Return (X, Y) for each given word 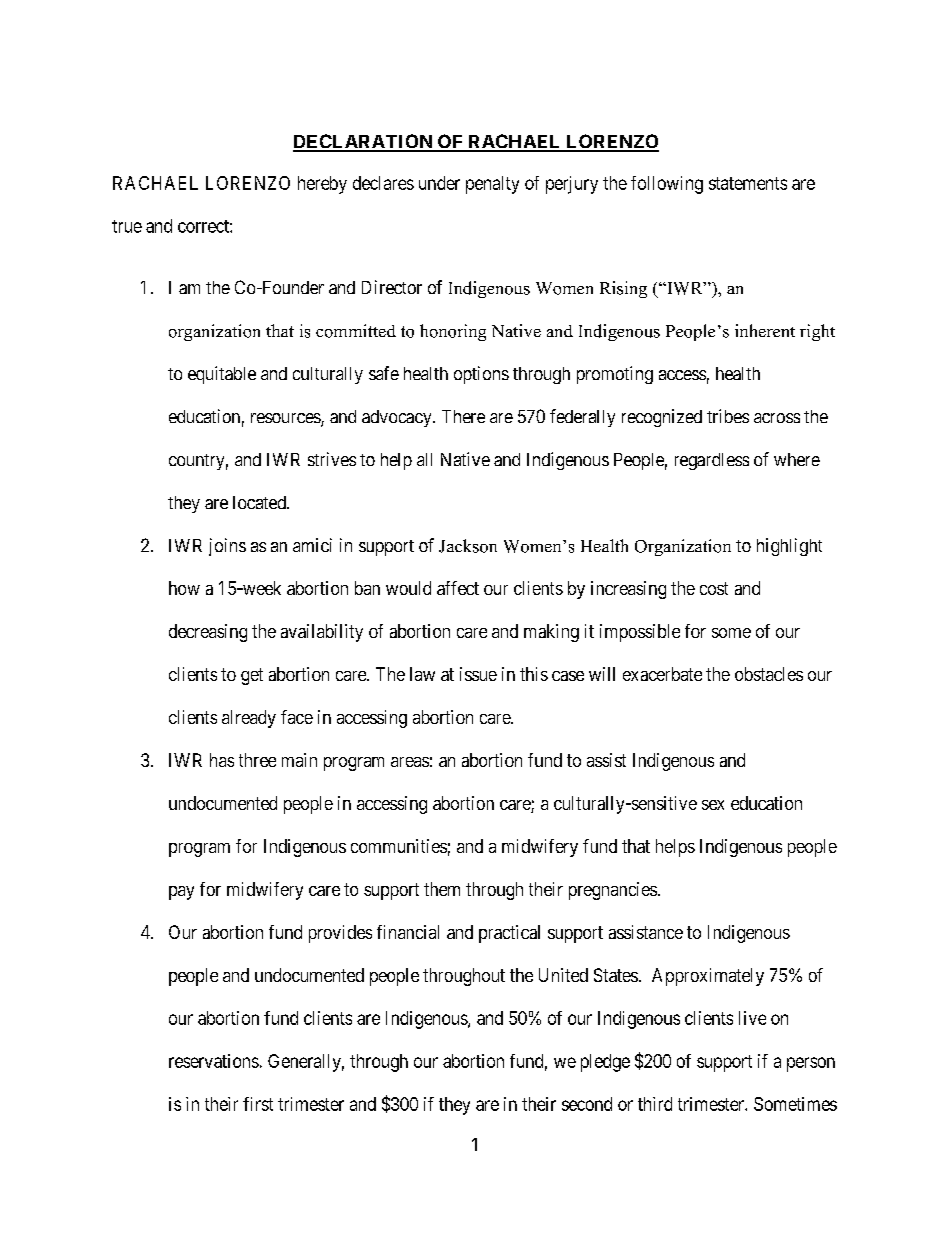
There (463, 416)
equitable (222, 375)
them (442, 889)
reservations (214, 1061)
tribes (728, 416)
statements (748, 183)
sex (713, 805)
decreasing (208, 633)
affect (458, 588)
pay (181, 893)
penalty (492, 185)
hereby (322, 185)
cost (714, 588)
